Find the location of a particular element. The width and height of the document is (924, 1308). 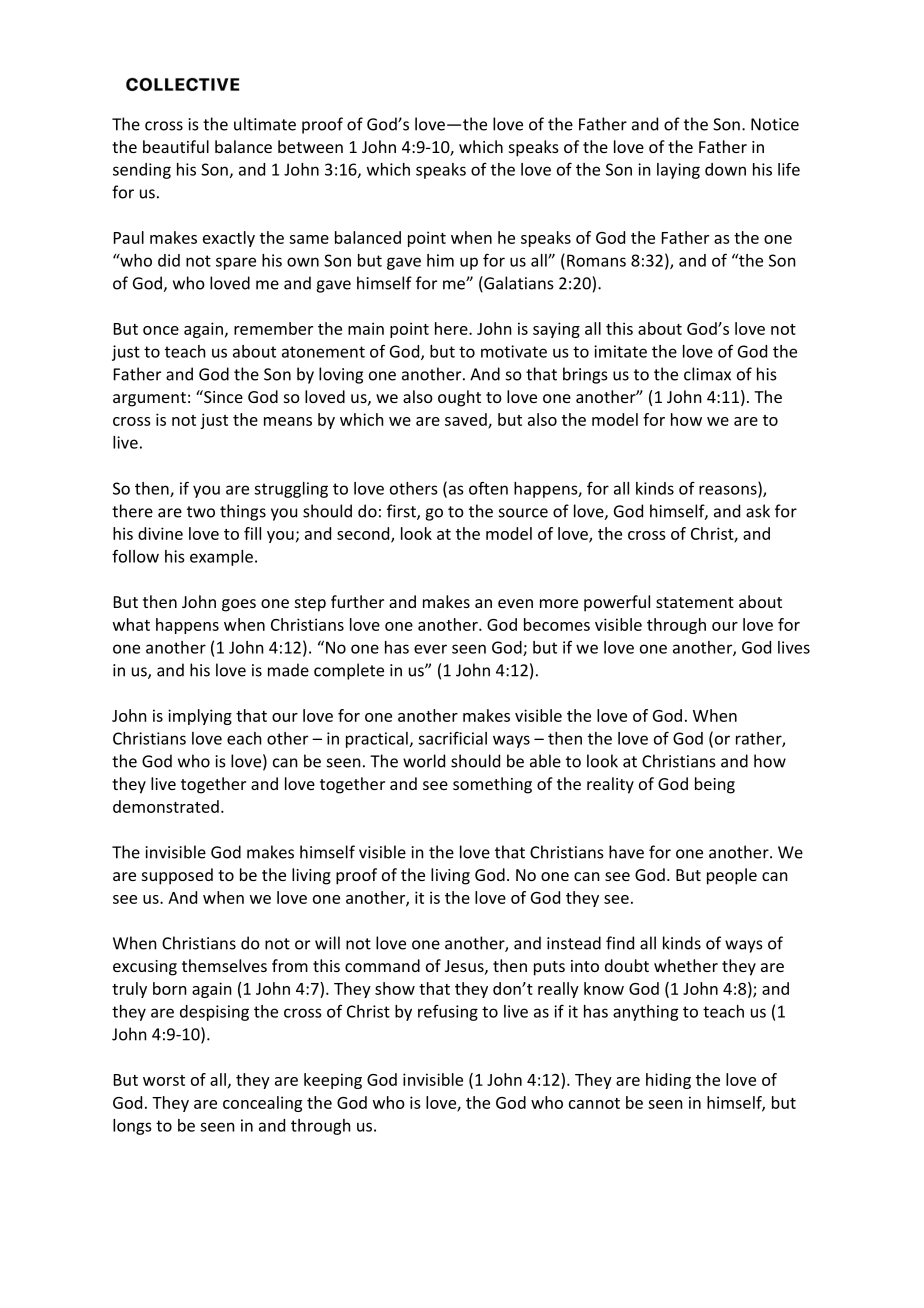

beautiful is located at coordinates (176, 146).
